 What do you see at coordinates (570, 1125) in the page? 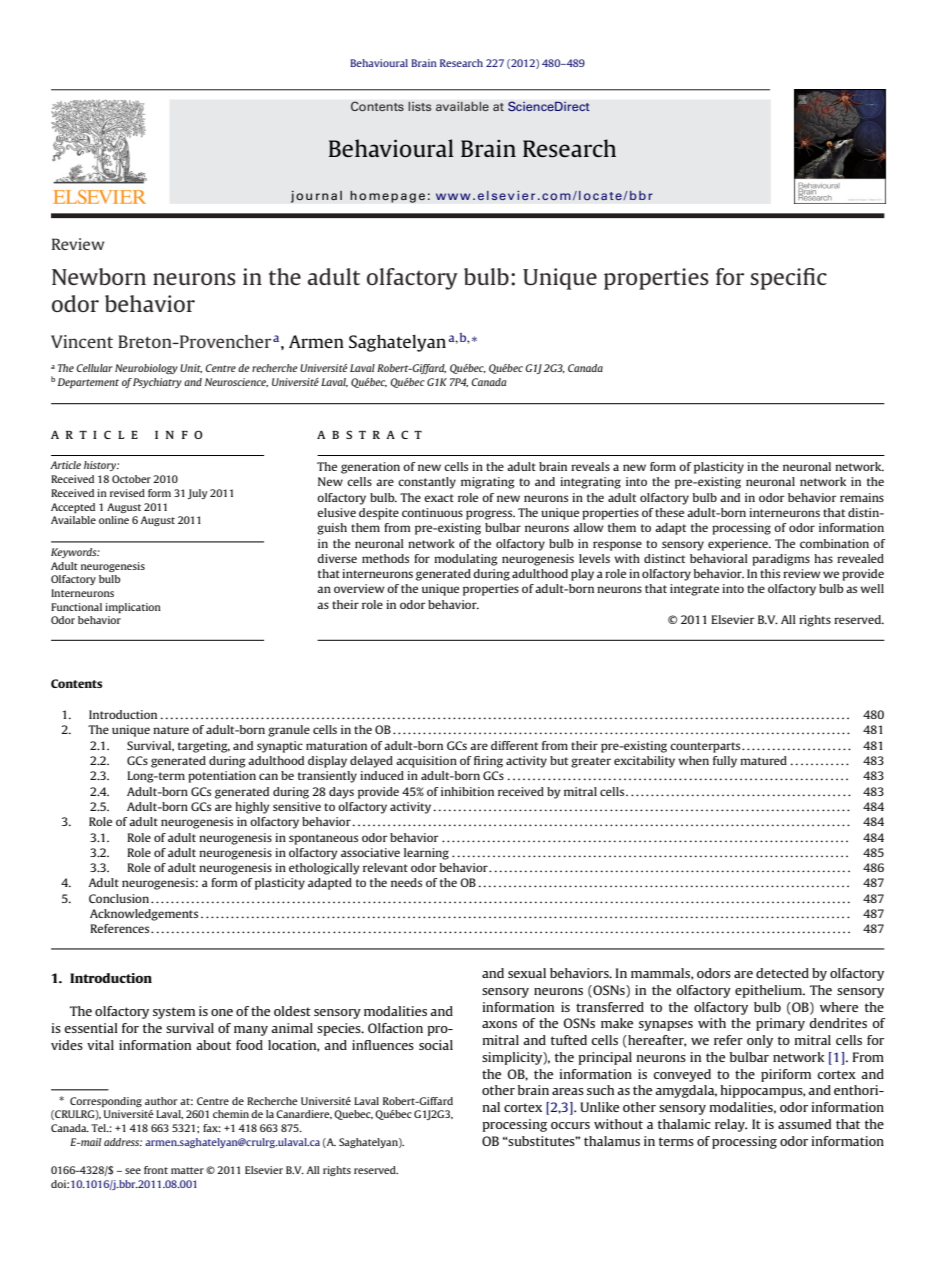
I see `occurs` at bounding box center [570, 1125].
